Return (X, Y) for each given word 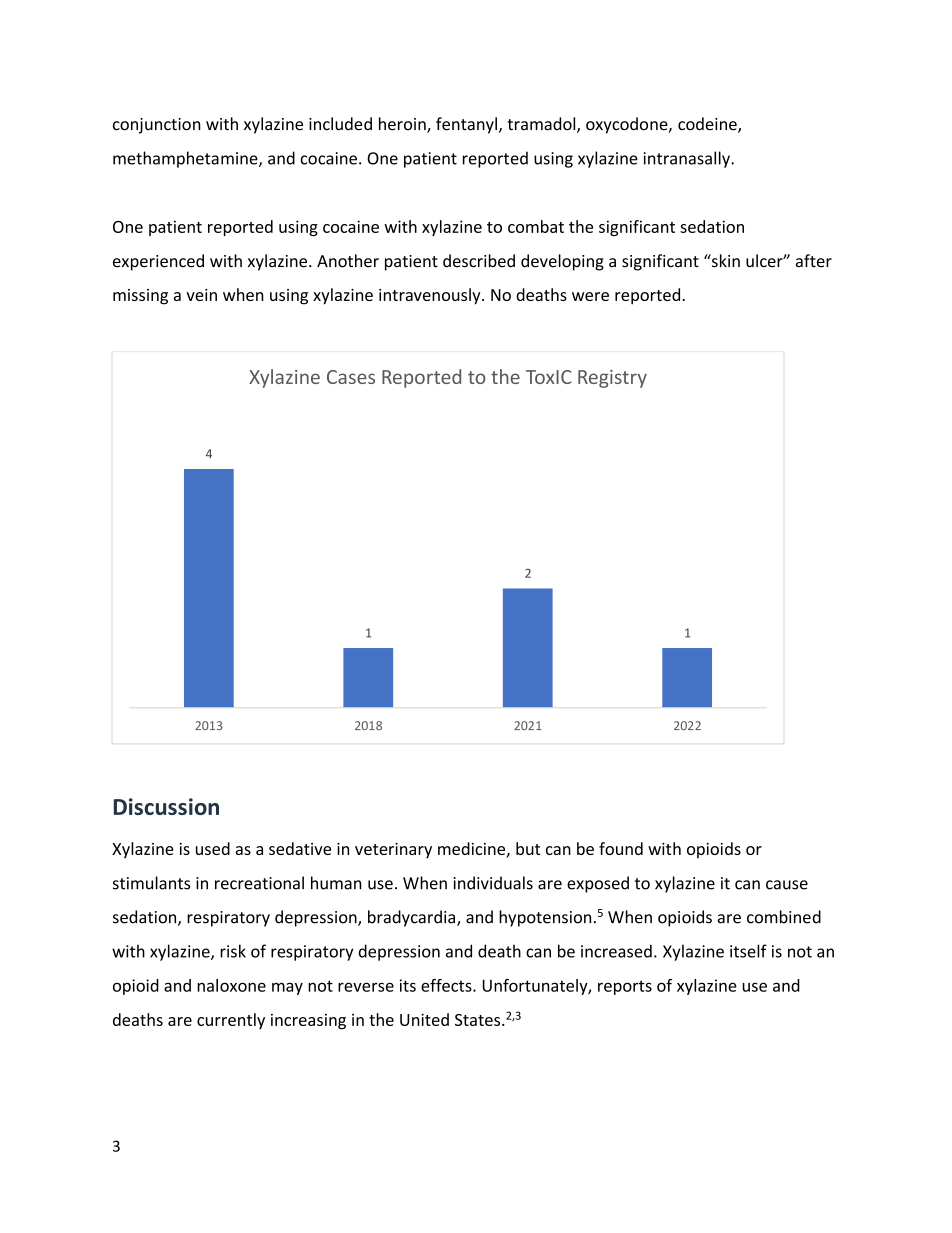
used (213, 848)
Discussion (166, 806)
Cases (351, 377)
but (528, 848)
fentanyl (466, 125)
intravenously (431, 296)
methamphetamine (186, 159)
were (590, 296)
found (621, 848)
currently (231, 1021)
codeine (708, 125)
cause (787, 885)
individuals (493, 883)
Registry (612, 379)
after (814, 261)
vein (201, 295)
